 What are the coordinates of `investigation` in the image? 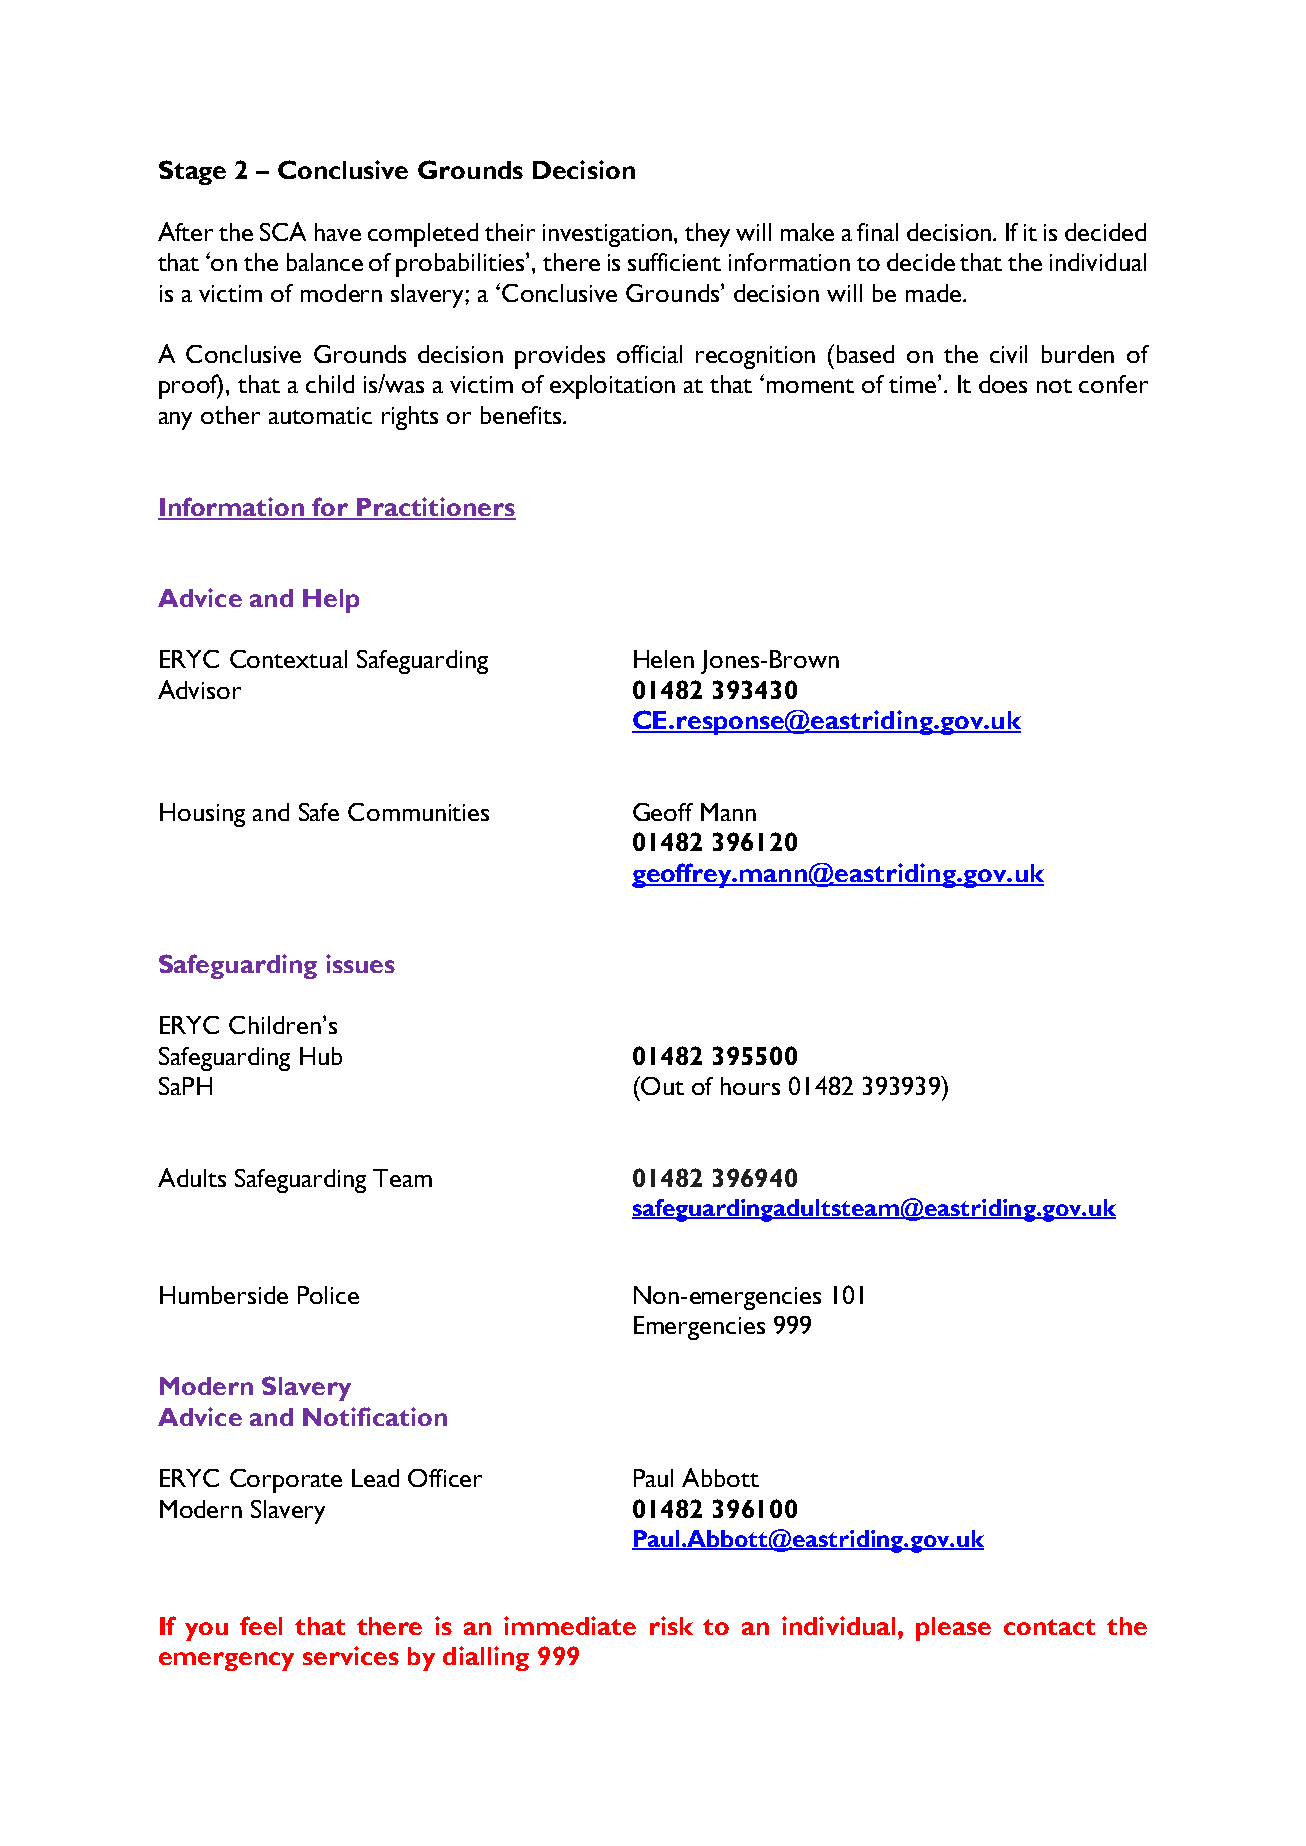 It's located at (609, 235).
